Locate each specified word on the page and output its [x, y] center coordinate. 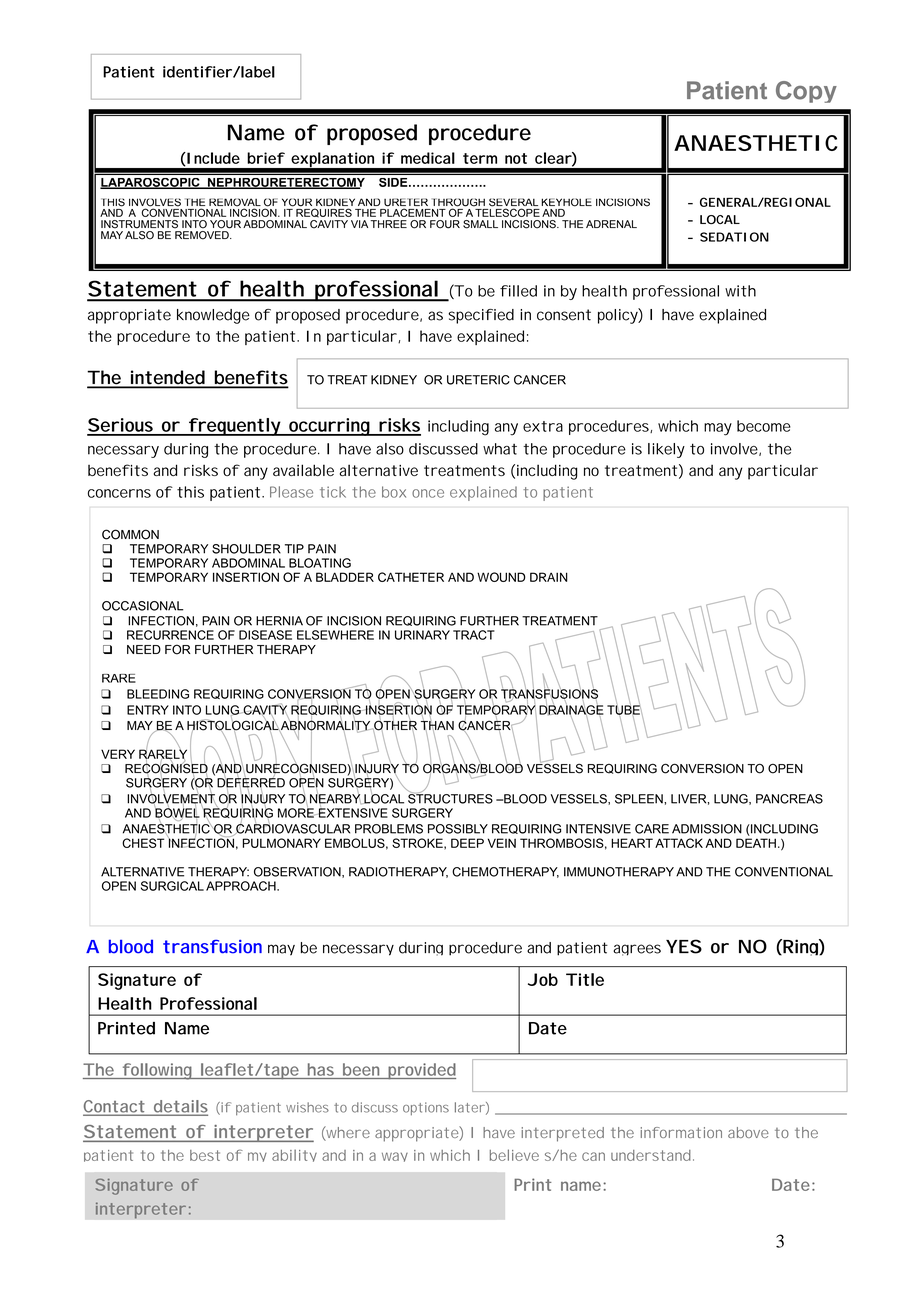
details [179, 1107]
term [480, 158]
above [748, 1132]
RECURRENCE [170, 635]
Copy [806, 92]
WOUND [501, 577]
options [426, 1108]
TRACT [474, 635]
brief [266, 158]
